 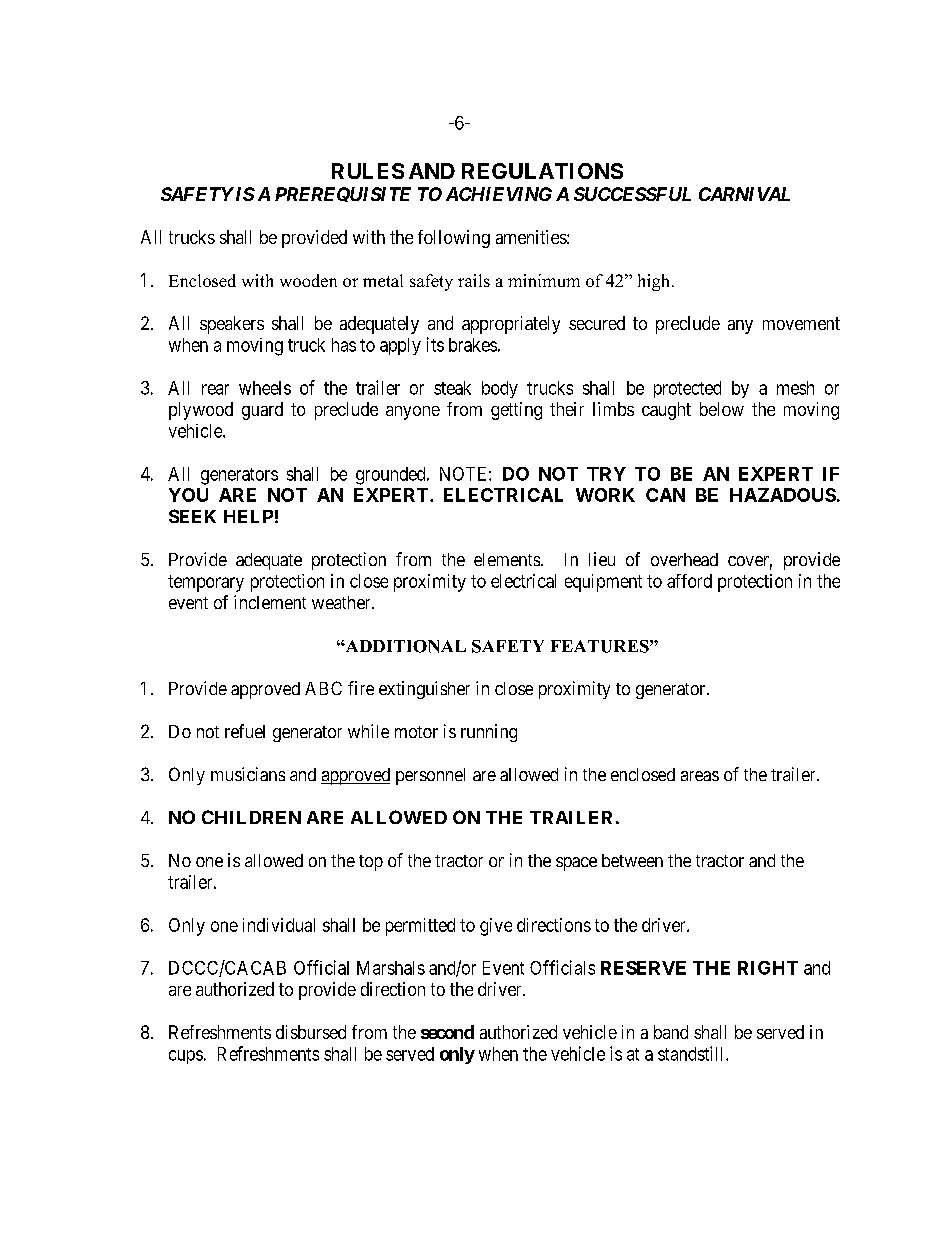 What do you see at coordinates (343, 194) in the screenshot?
I see `PREREQUISITE` at bounding box center [343, 194].
